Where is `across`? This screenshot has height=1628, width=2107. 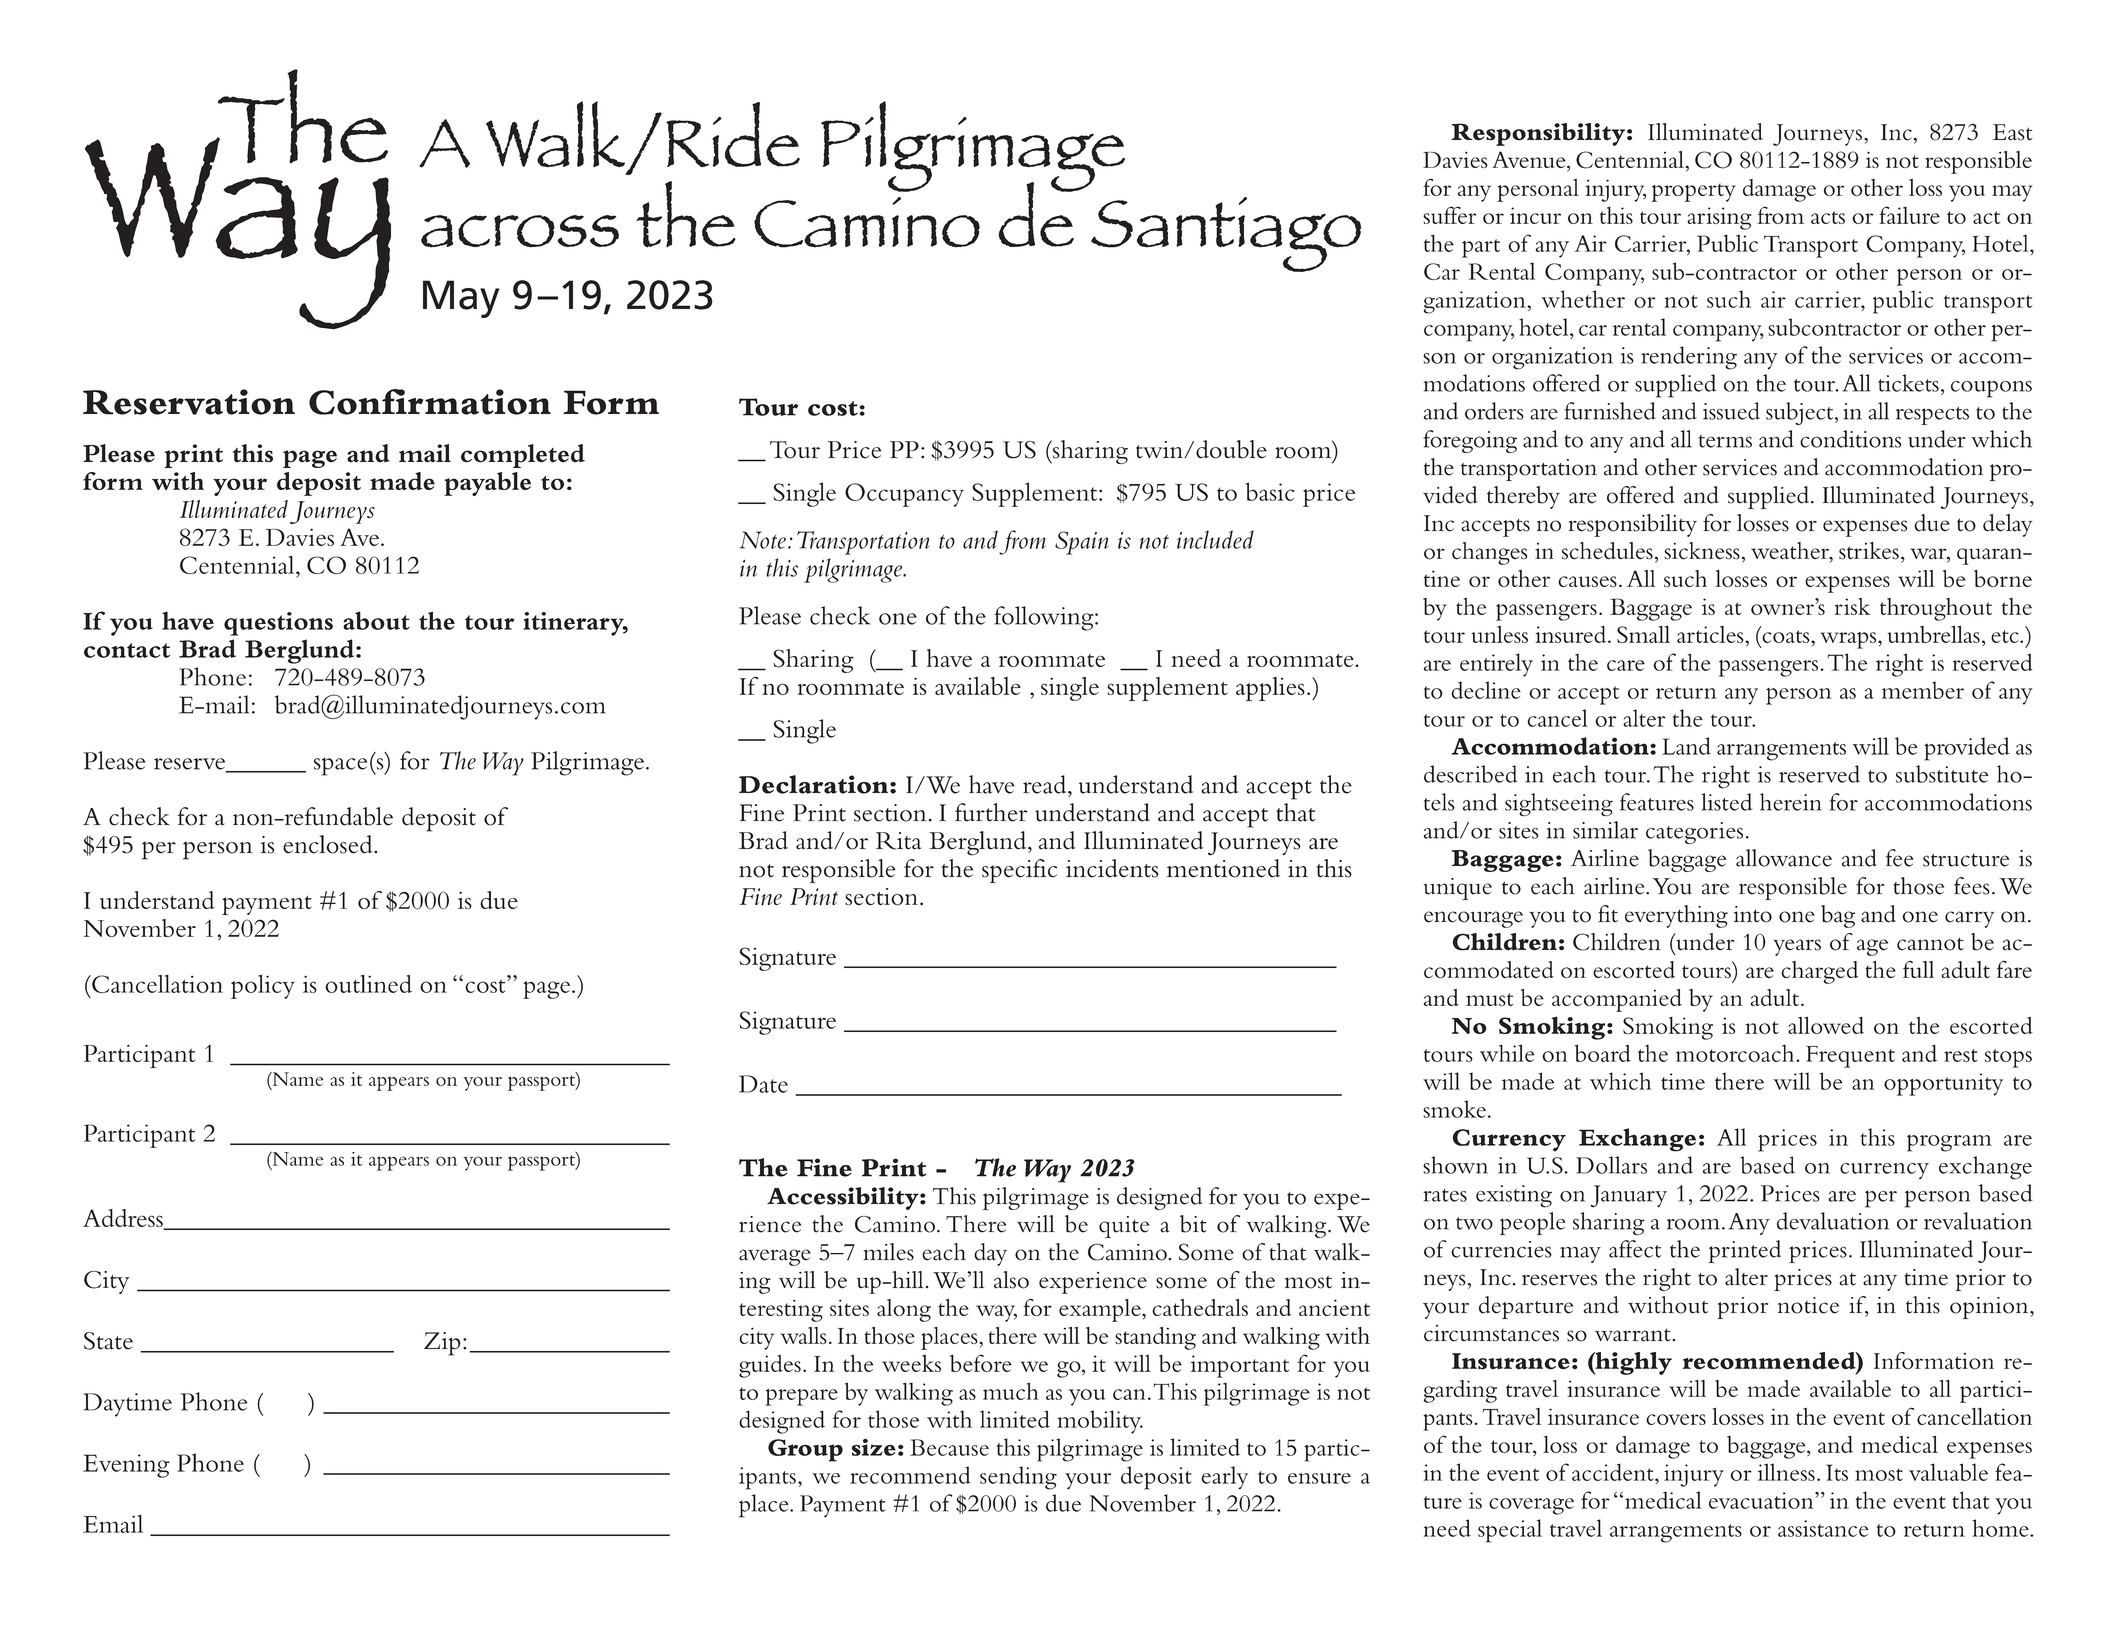
across is located at coordinates (520, 231).
